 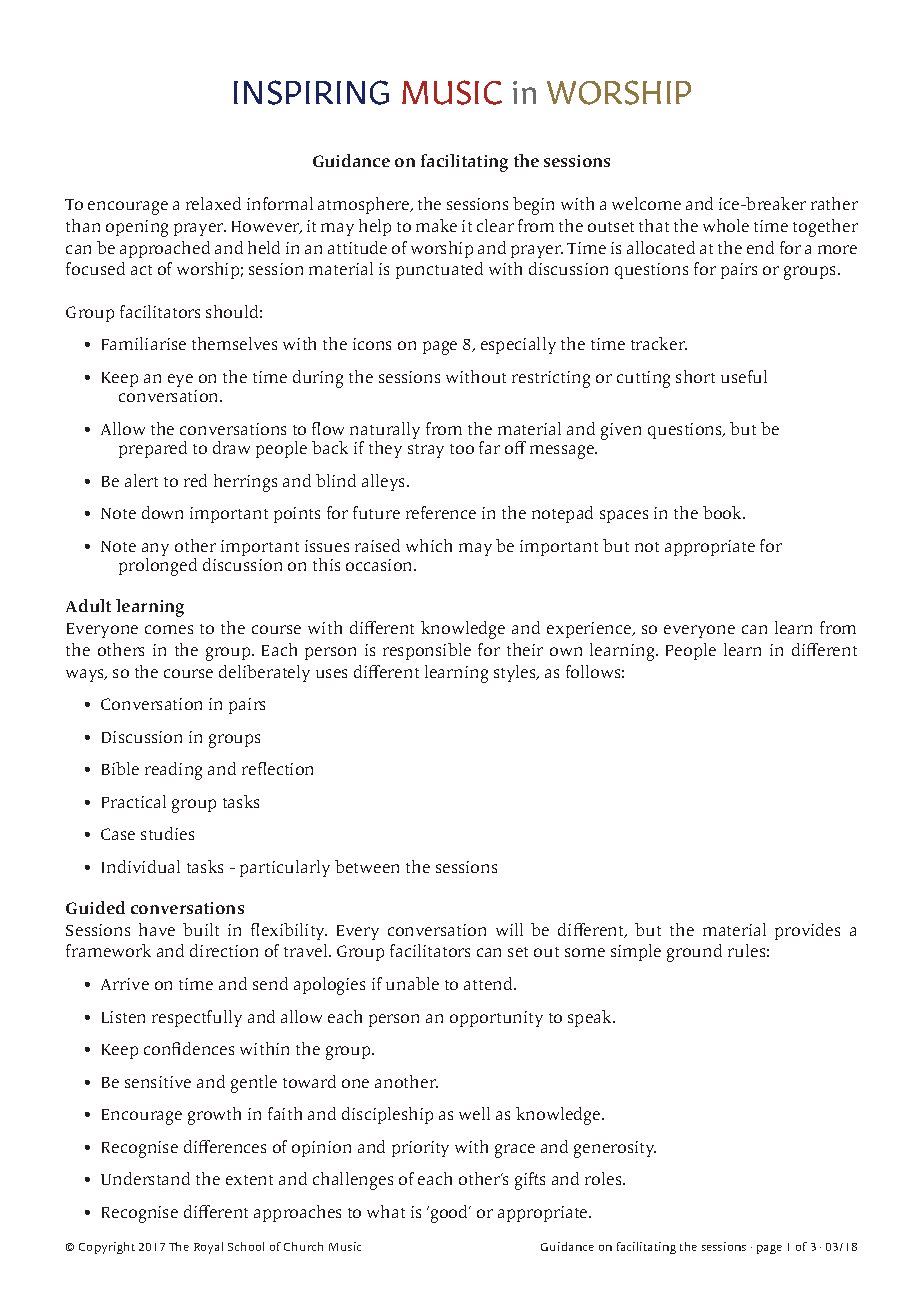 I want to click on whole, so click(x=726, y=225).
